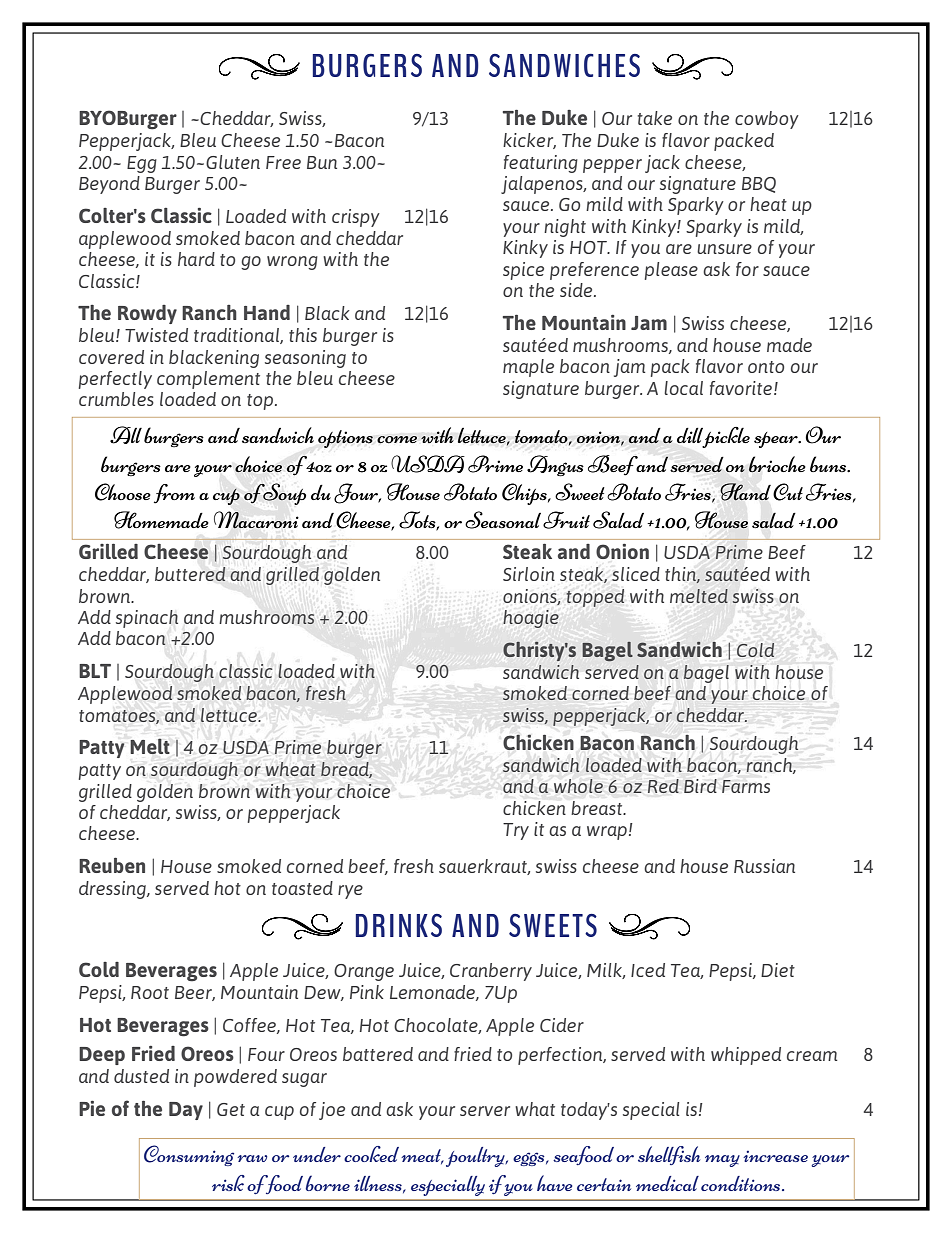 This screenshot has width=952, height=1233. What do you see at coordinates (722, 1161) in the screenshot?
I see `may` at bounding box center [722, 1161].
